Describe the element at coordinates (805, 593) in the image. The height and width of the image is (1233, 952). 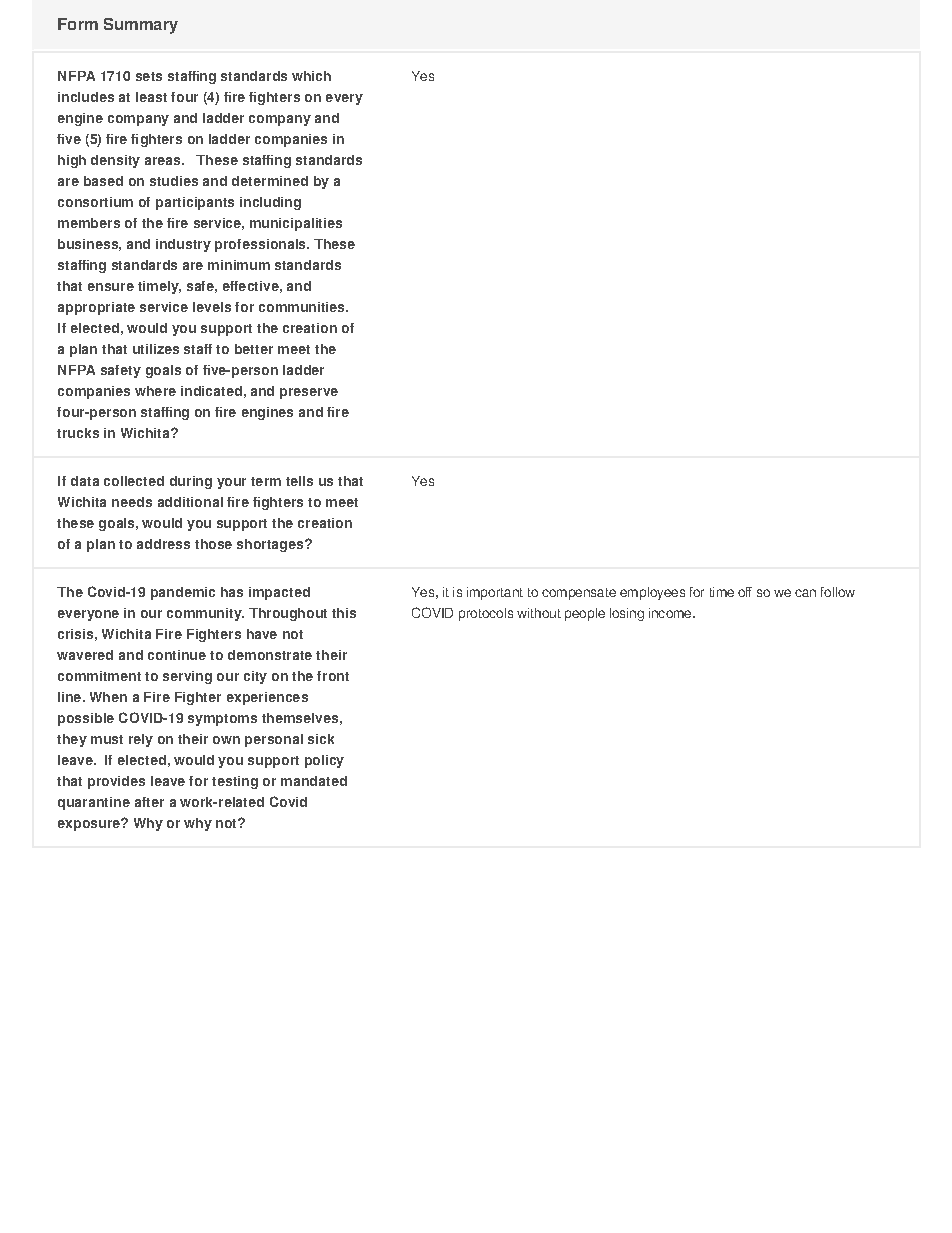
I see `can` at that location.
